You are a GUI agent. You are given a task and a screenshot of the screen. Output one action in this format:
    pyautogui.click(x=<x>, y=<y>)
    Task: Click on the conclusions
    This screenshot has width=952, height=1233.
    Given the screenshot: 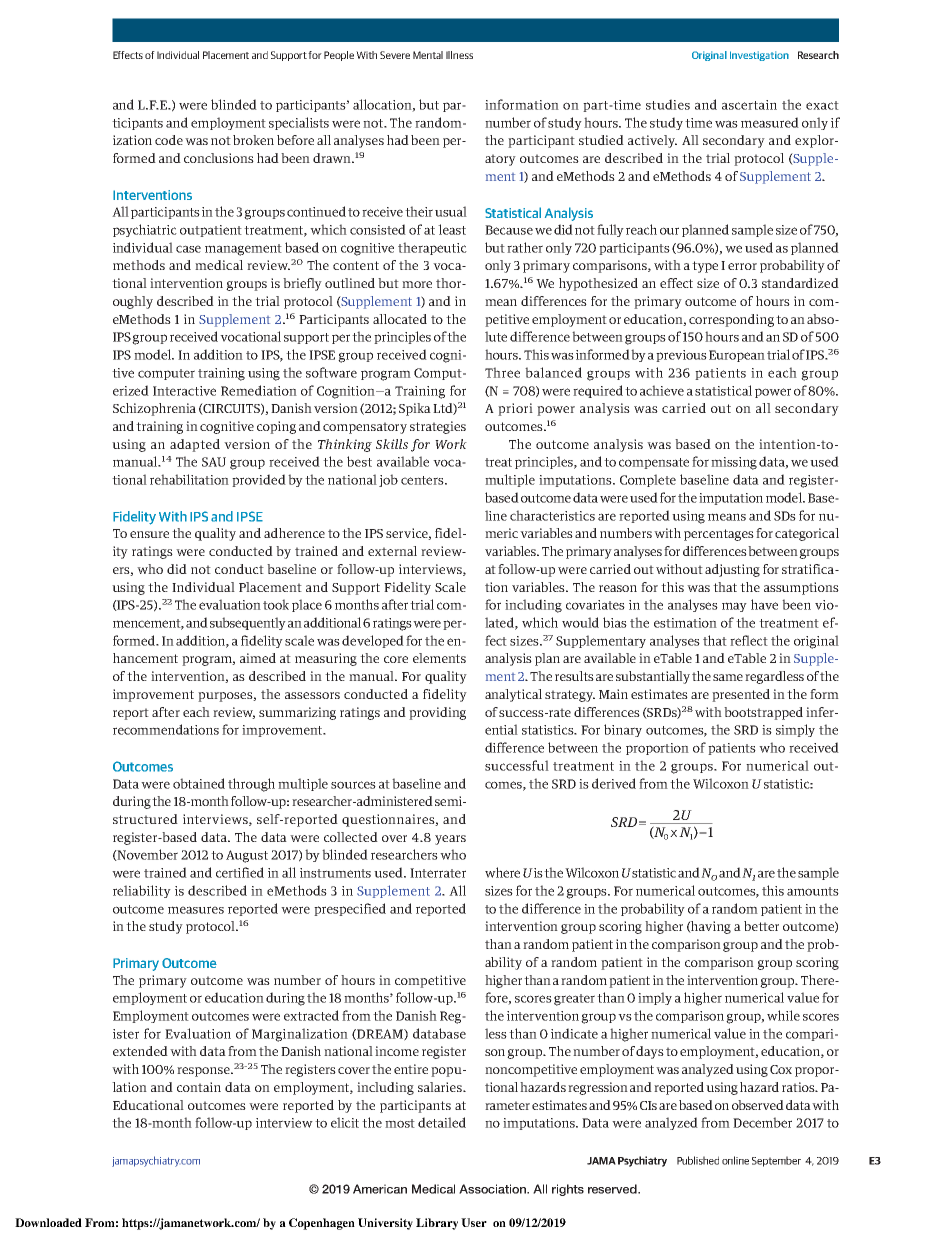 What is the action you would take?
    pyautogui.click(x=219, y=158)
